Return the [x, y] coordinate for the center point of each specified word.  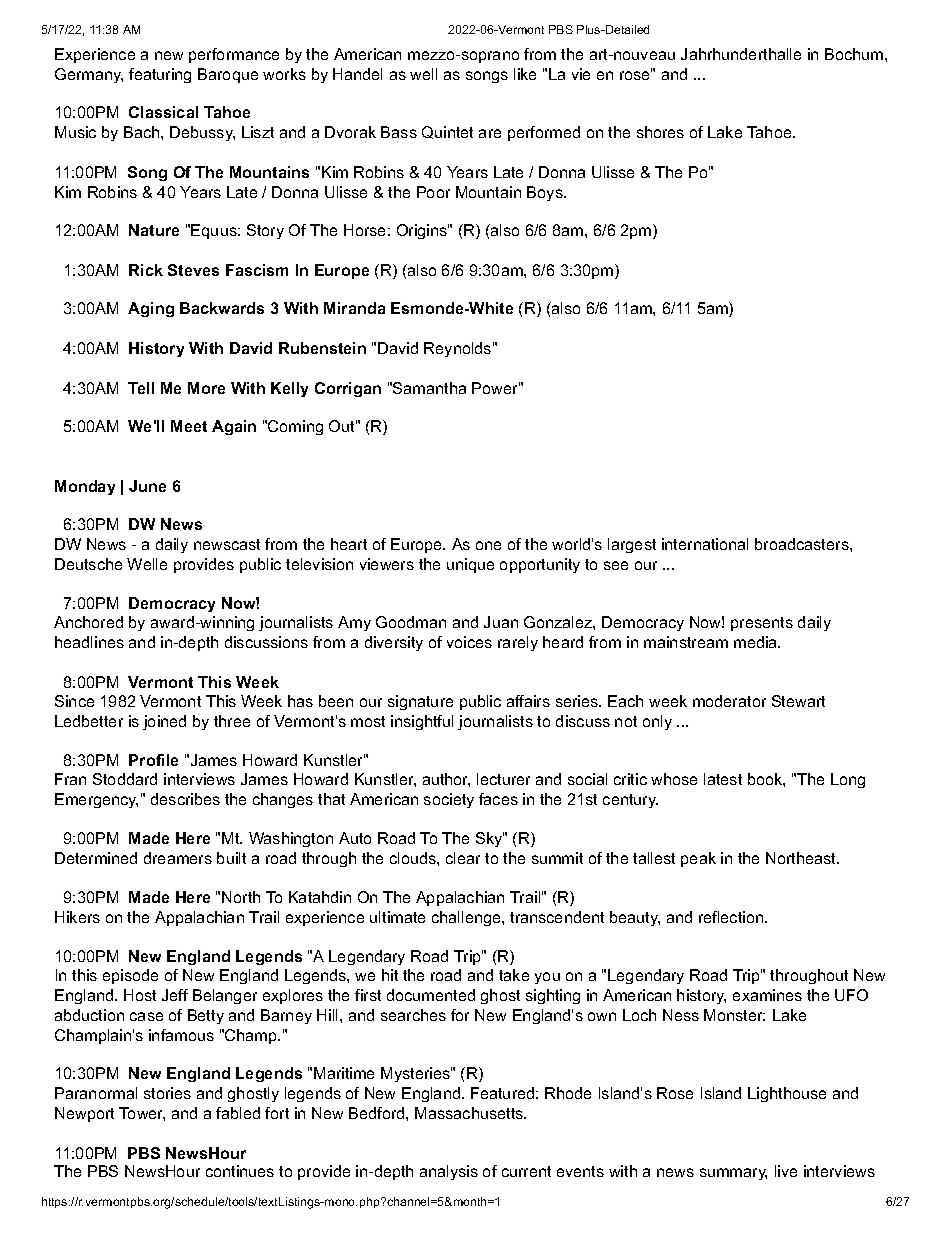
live [786, 1171]
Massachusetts [470, 1113]
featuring [160, 75]
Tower [142, 1114]
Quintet [447, 132]
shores [660, 132]
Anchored [88, 622]
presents [762, 624]
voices [469, 642]
